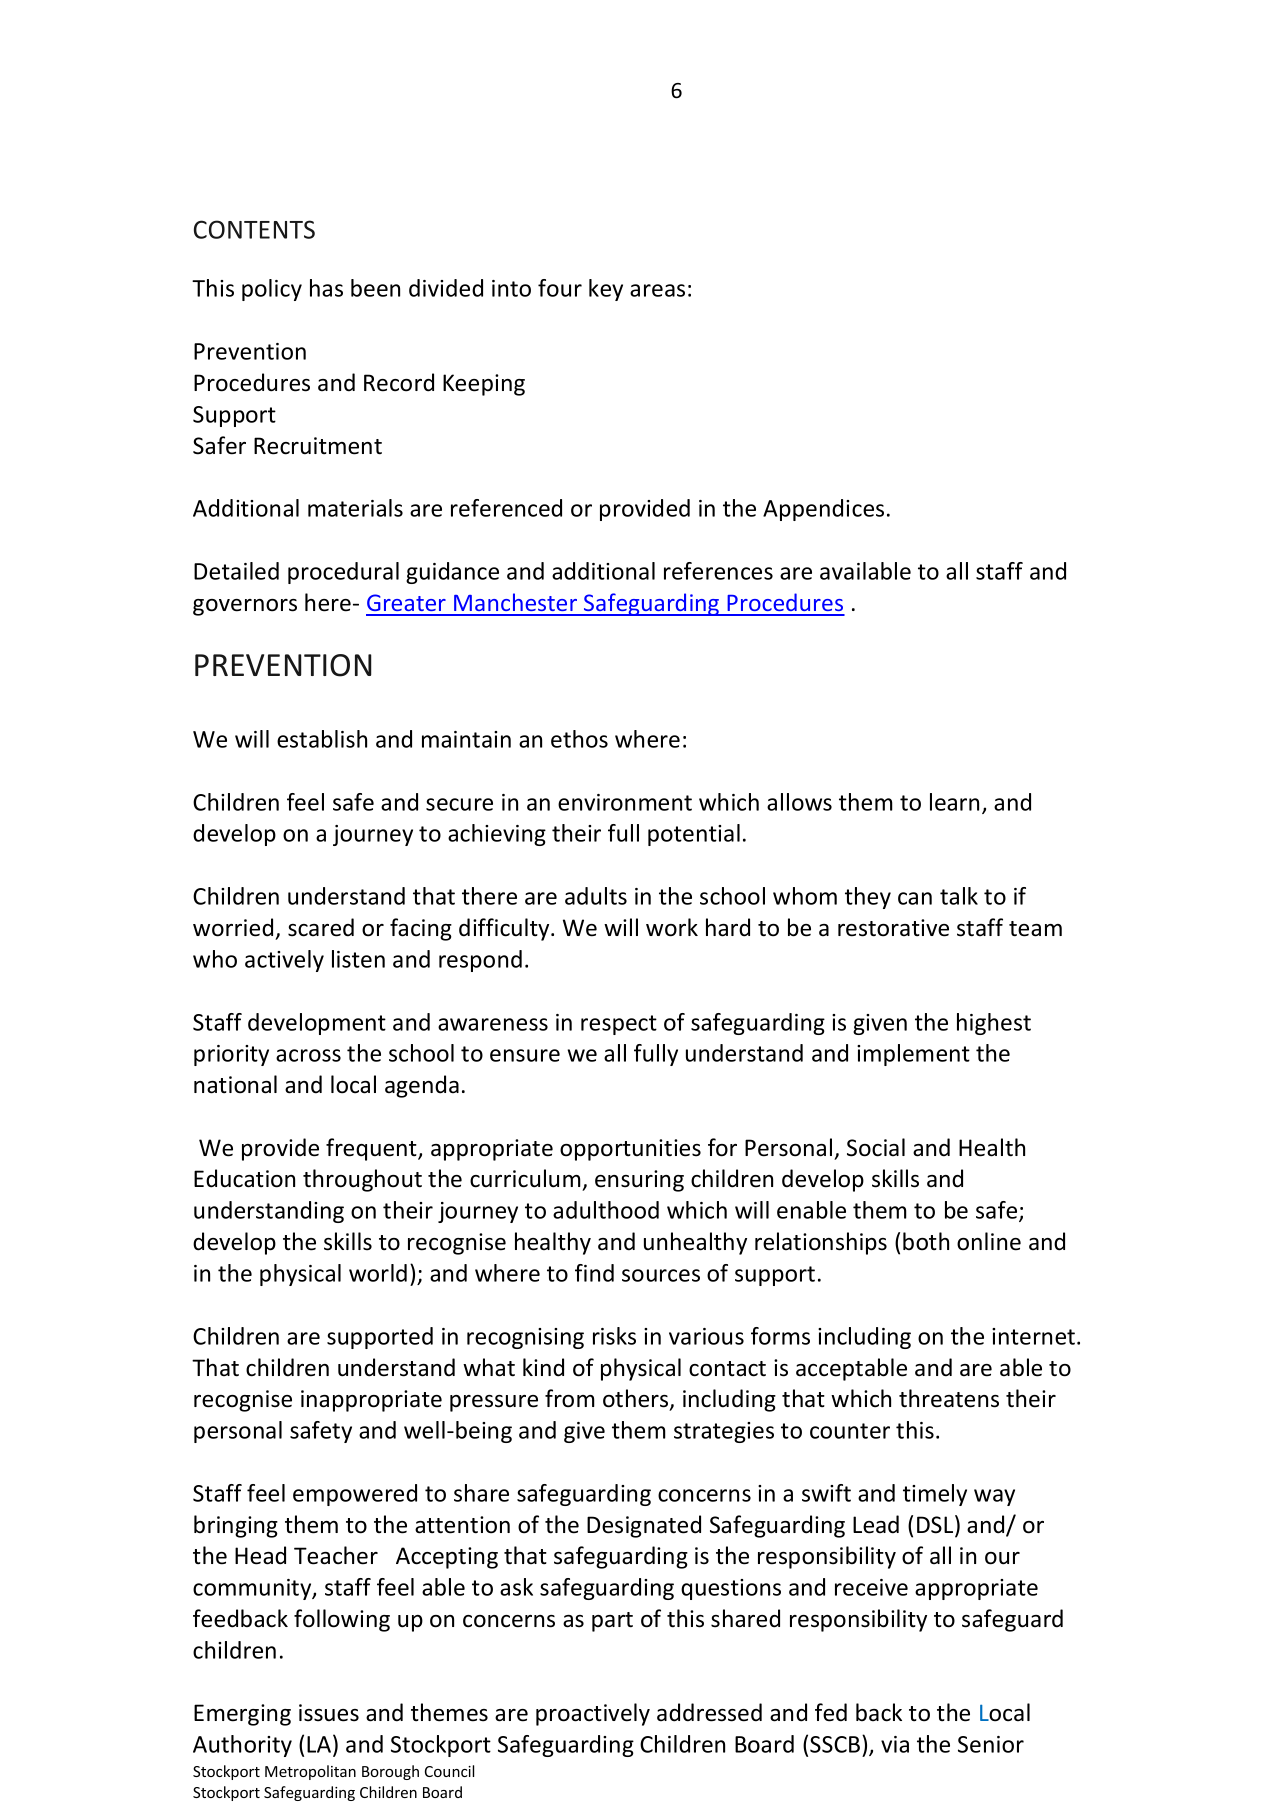 Image resolution: width=1276 pixels, height=1805 pixels. I want to click on both, so click(926, 1241).
